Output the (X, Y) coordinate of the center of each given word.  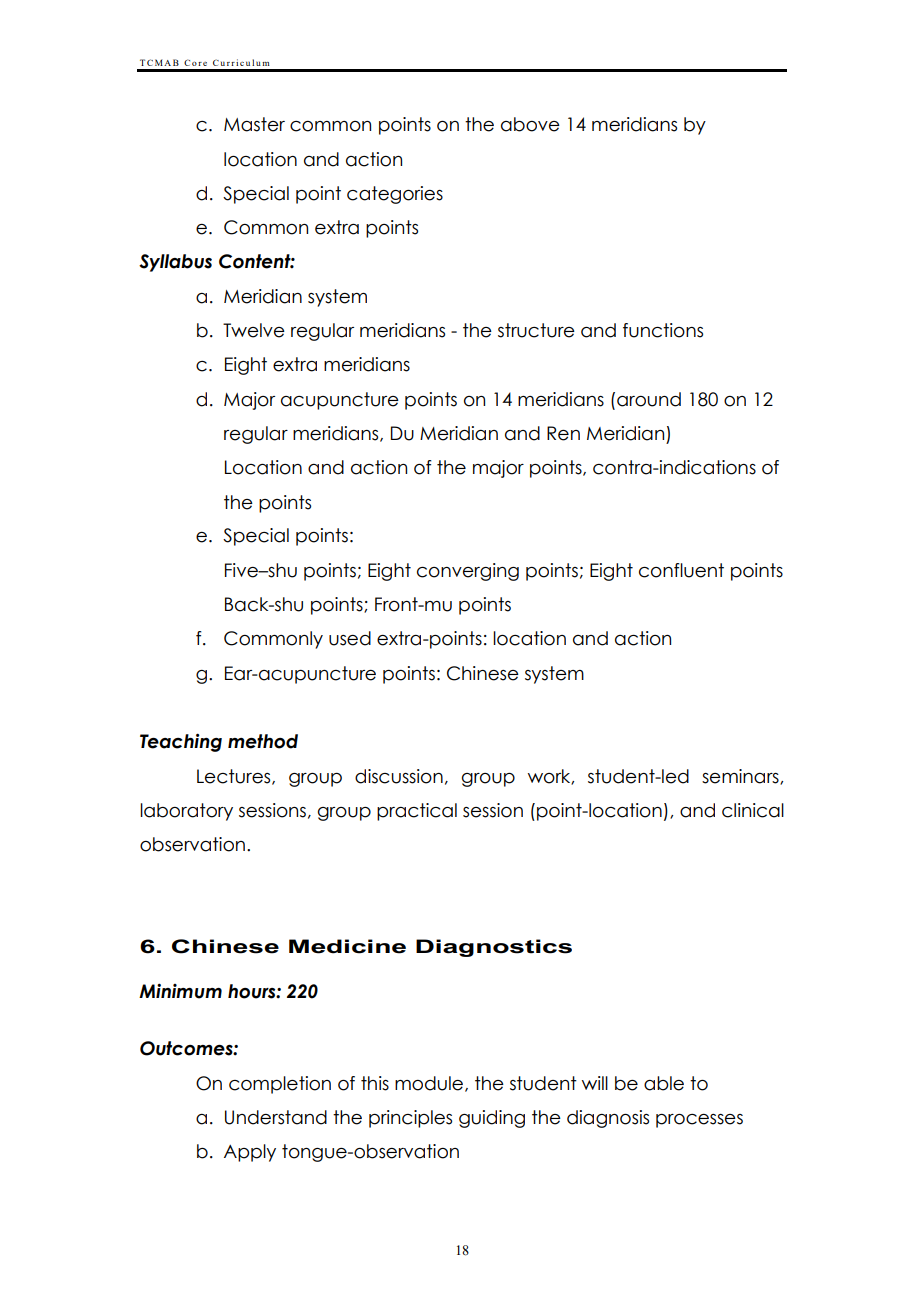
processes (699, 1121)
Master (254, 124)
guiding (492, 1119)
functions (663, 330)
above (530, 124)
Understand (276, 1117)
